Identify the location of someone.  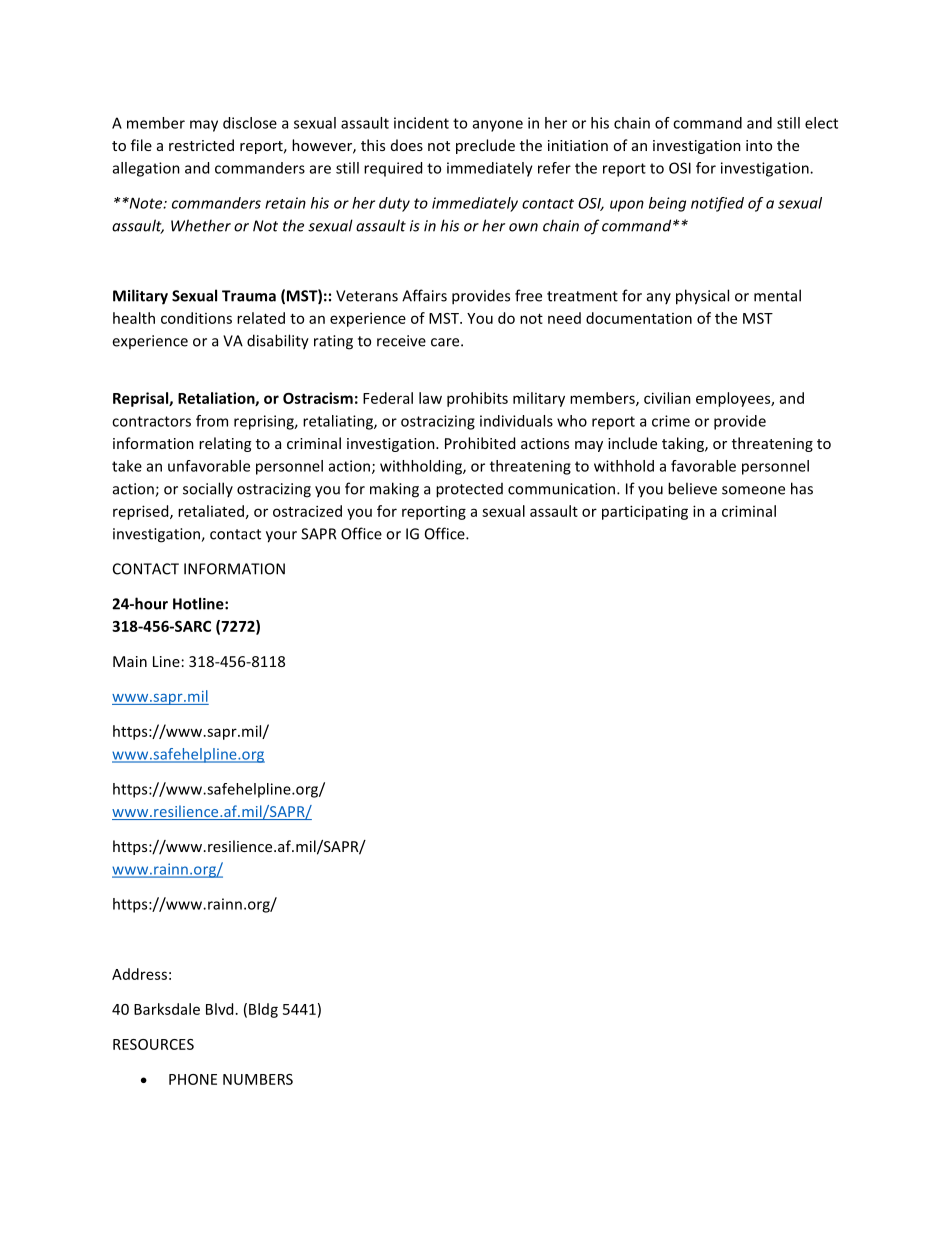
(753, 490).
